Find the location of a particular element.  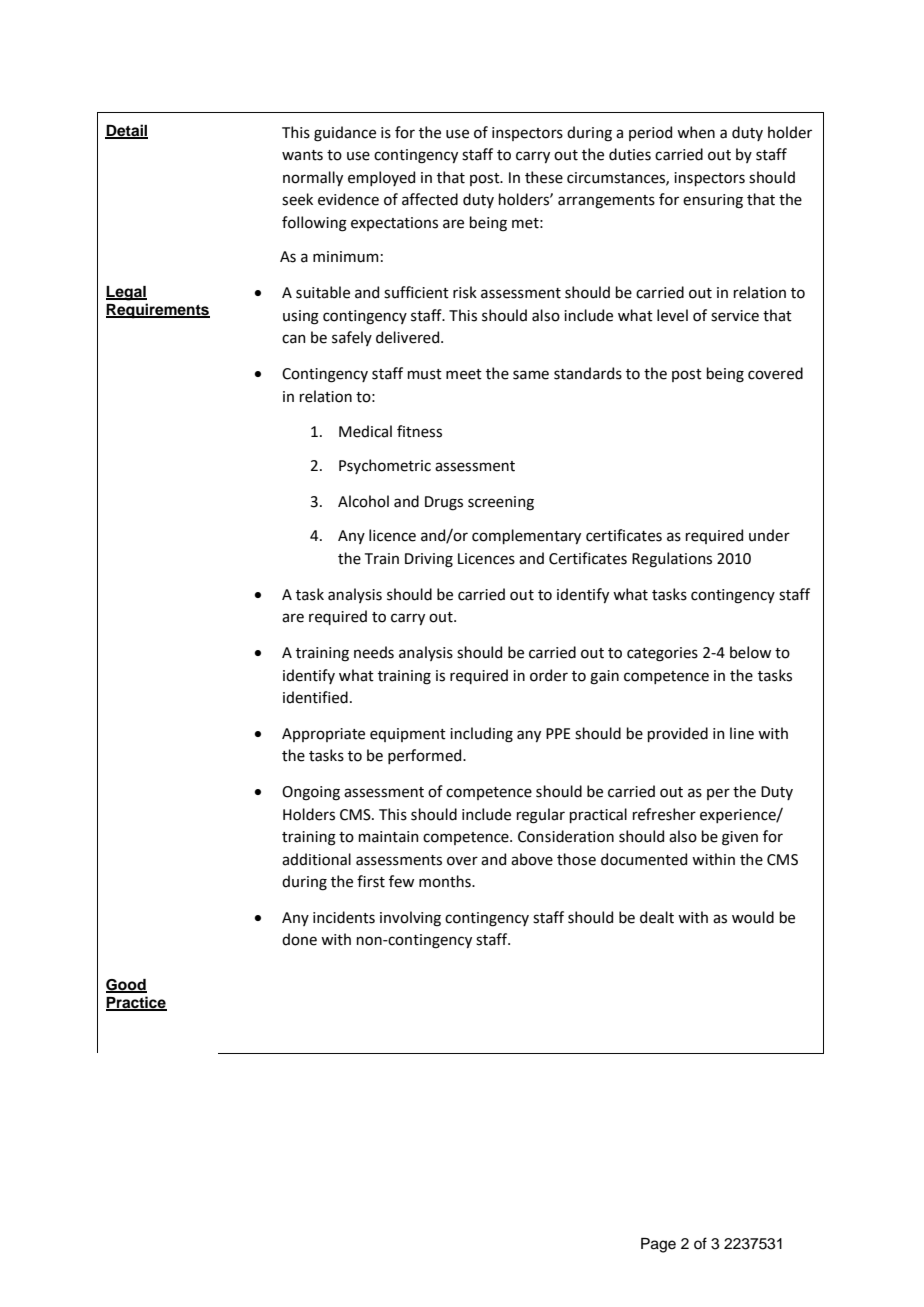

Detail is located at coordinates (126, 131).
